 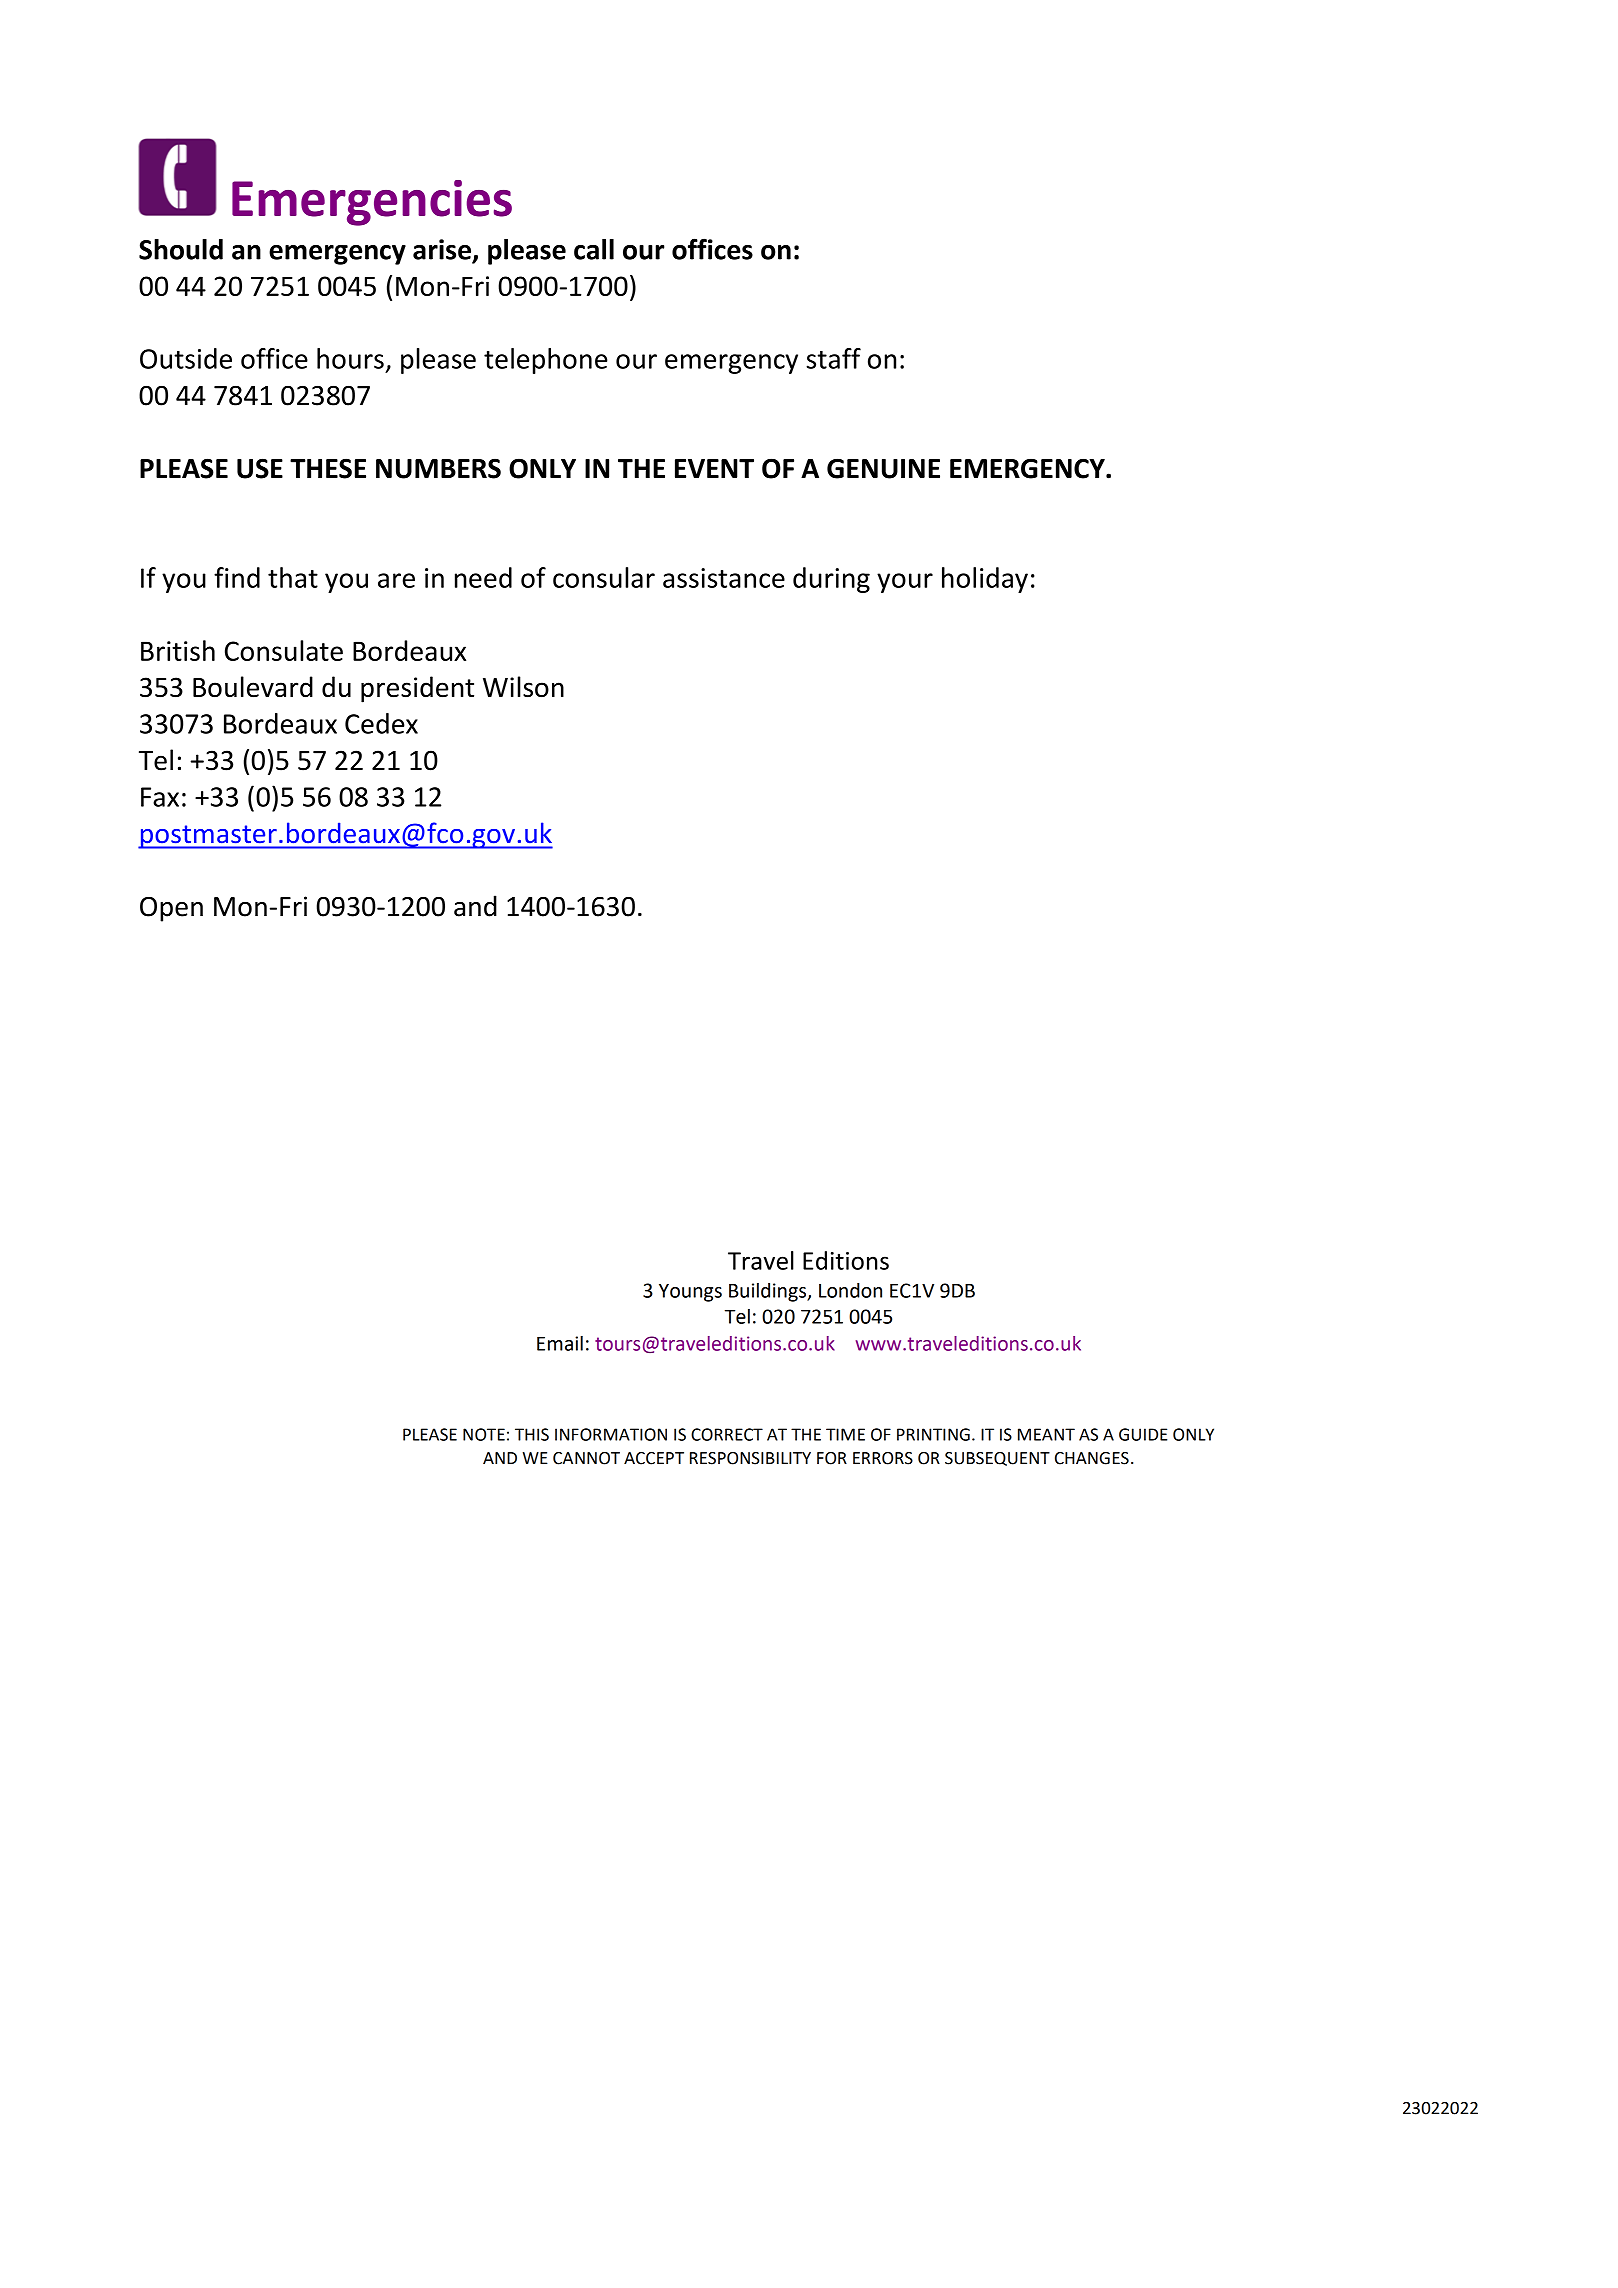 What do you see at coordinates (833, 358) in the screenshot?
I see `staff` at bounding box center [833, 358].
